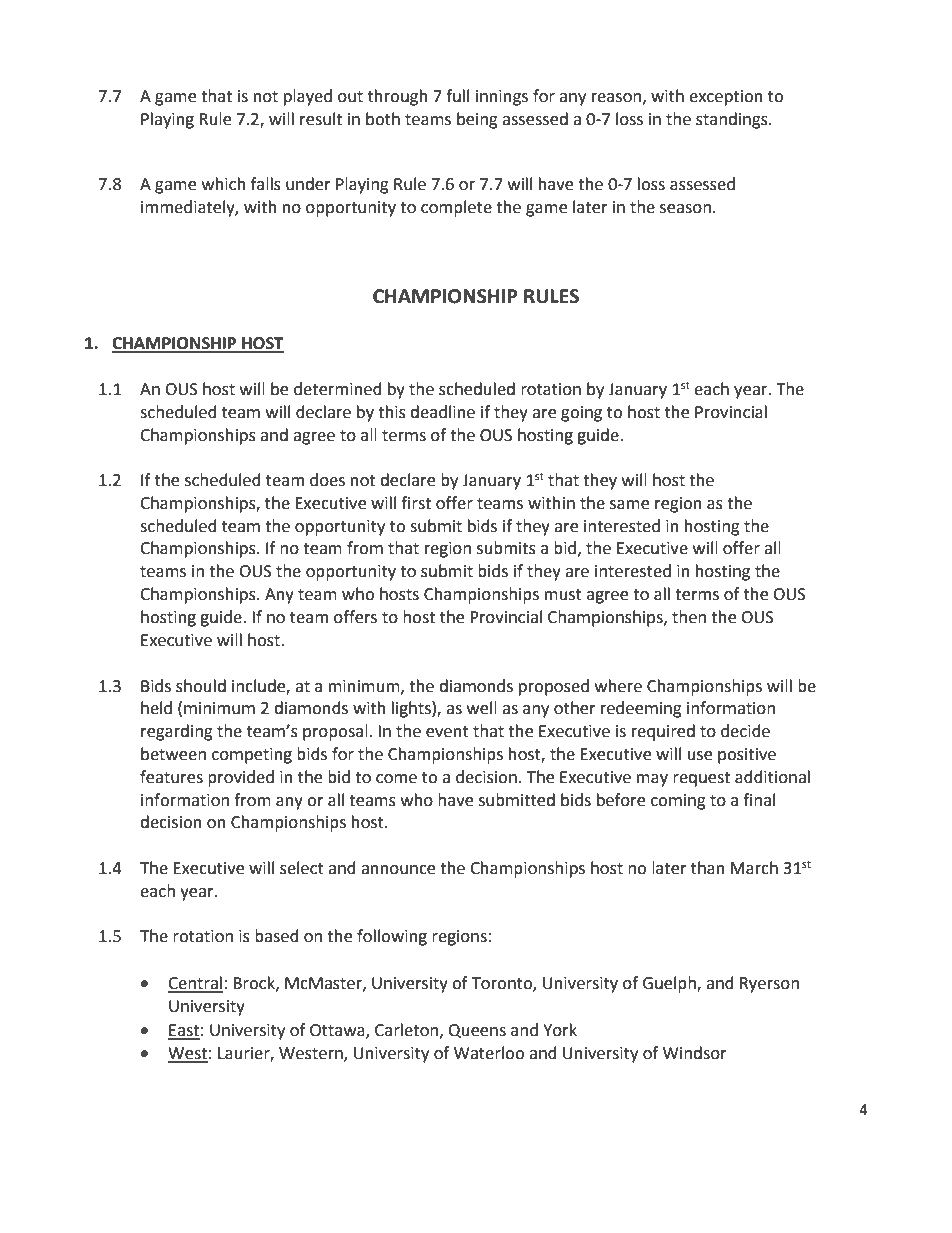  I want to click on being, so click(477, 120).
